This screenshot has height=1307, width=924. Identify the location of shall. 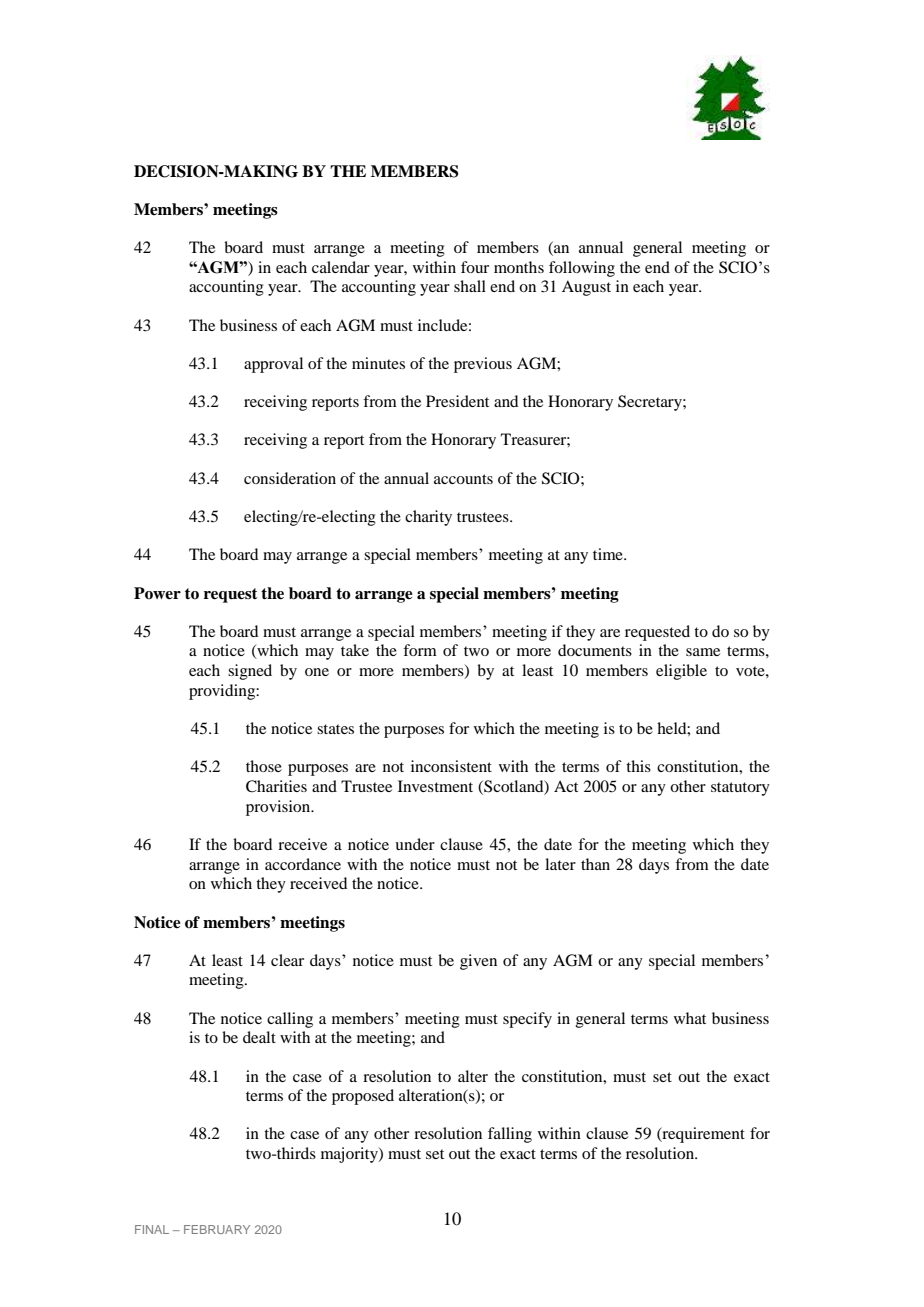
(470, 286).
